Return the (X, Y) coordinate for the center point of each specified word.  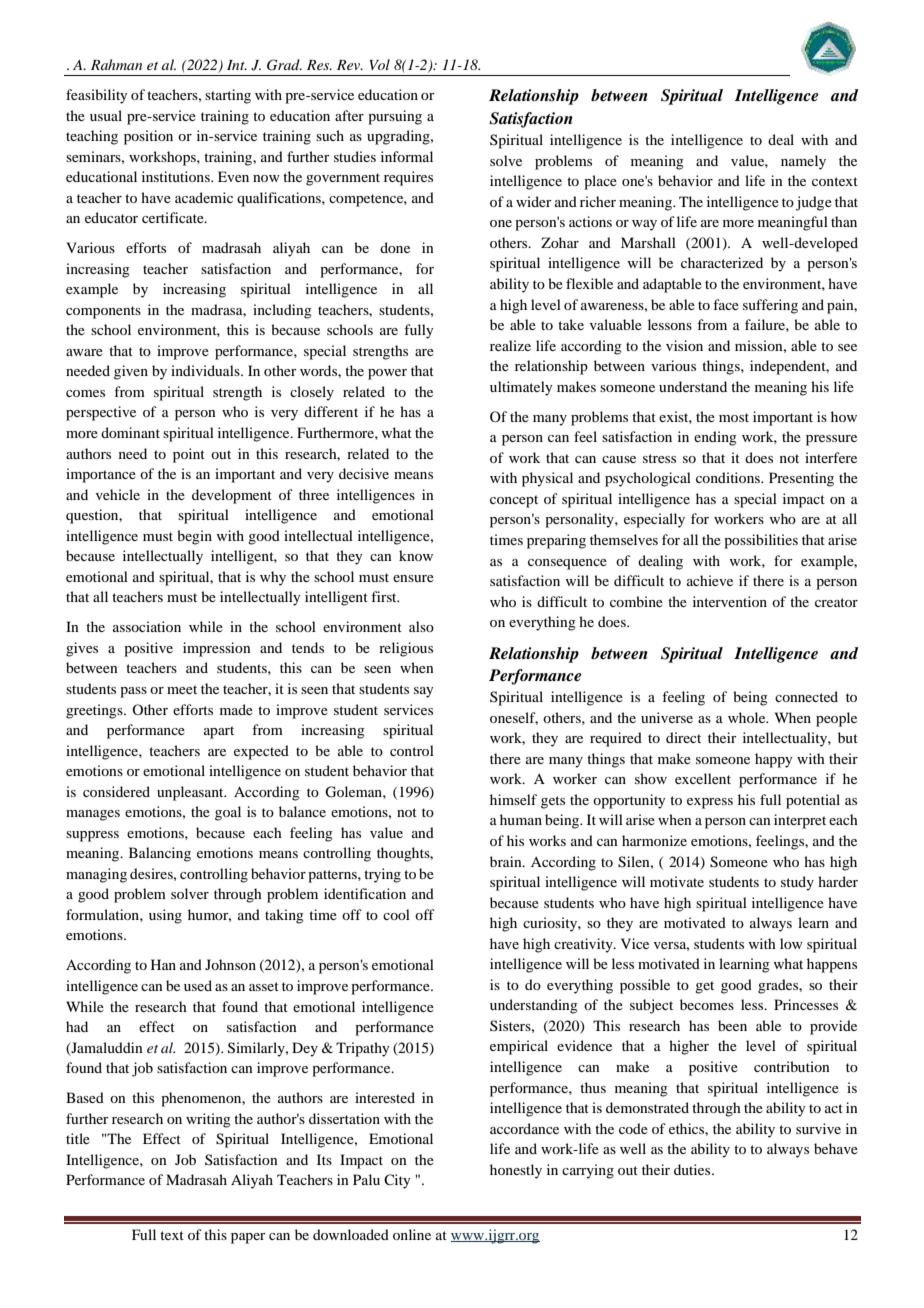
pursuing (395, 117)
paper (248, 1238)
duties (693, 1169)
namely (803, 162)
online (412, 1234)
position (148, 137)
